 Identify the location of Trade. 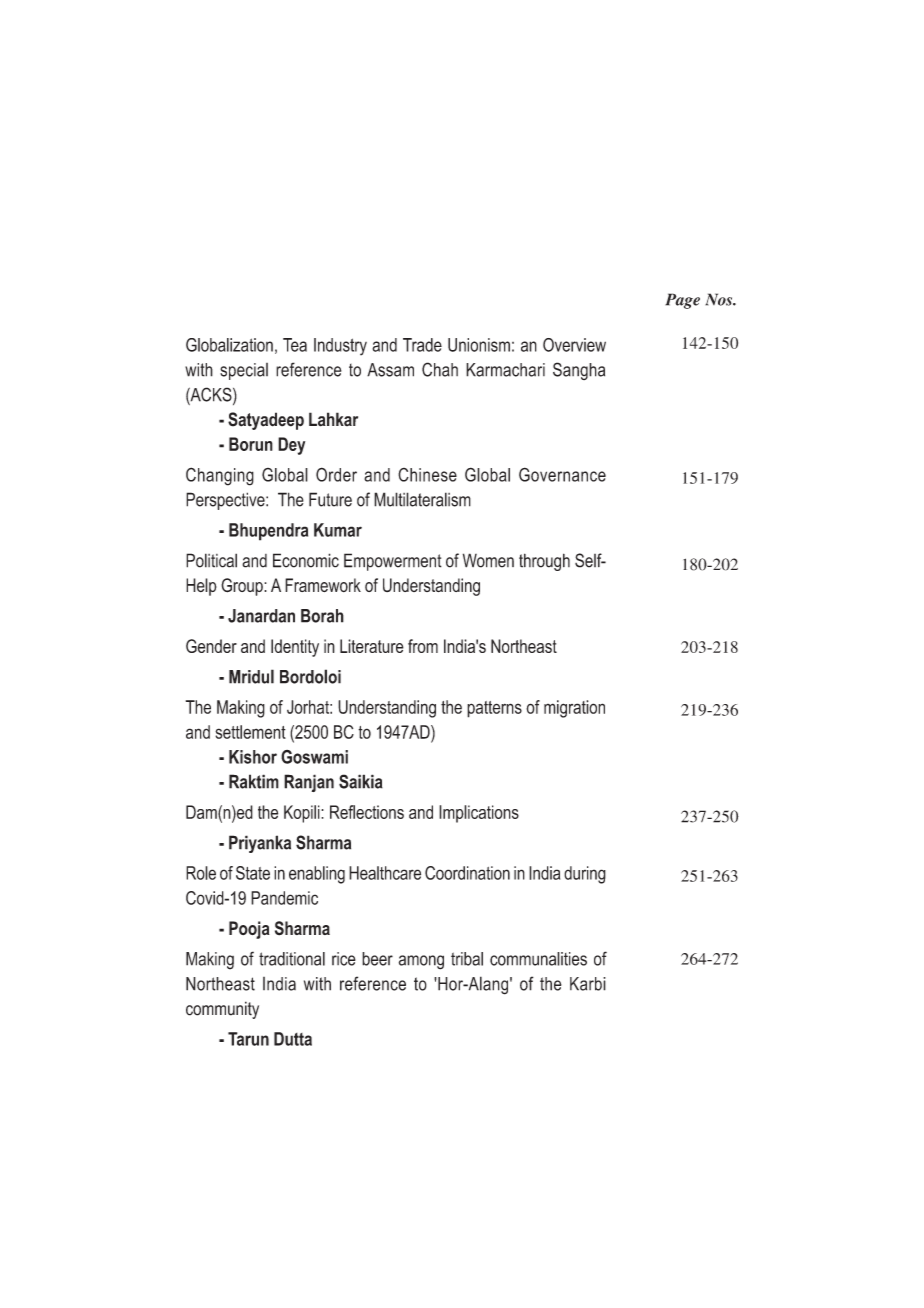
(422, 345).
